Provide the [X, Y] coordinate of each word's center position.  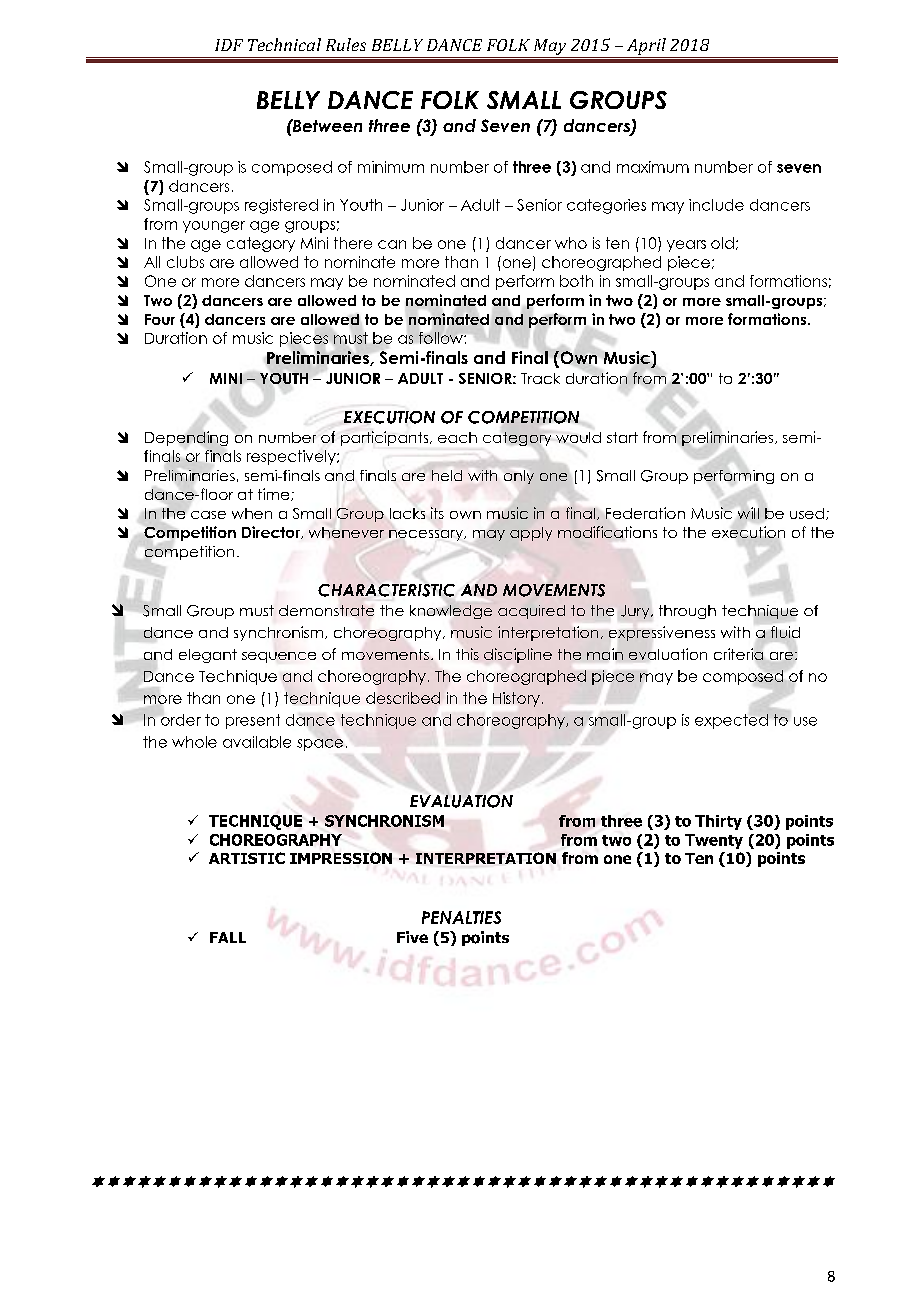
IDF [229, 45]
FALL [228, 937]
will [748, 513]
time [275, 494]
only [519, 477]
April [646, 48]
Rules [346, 44]
